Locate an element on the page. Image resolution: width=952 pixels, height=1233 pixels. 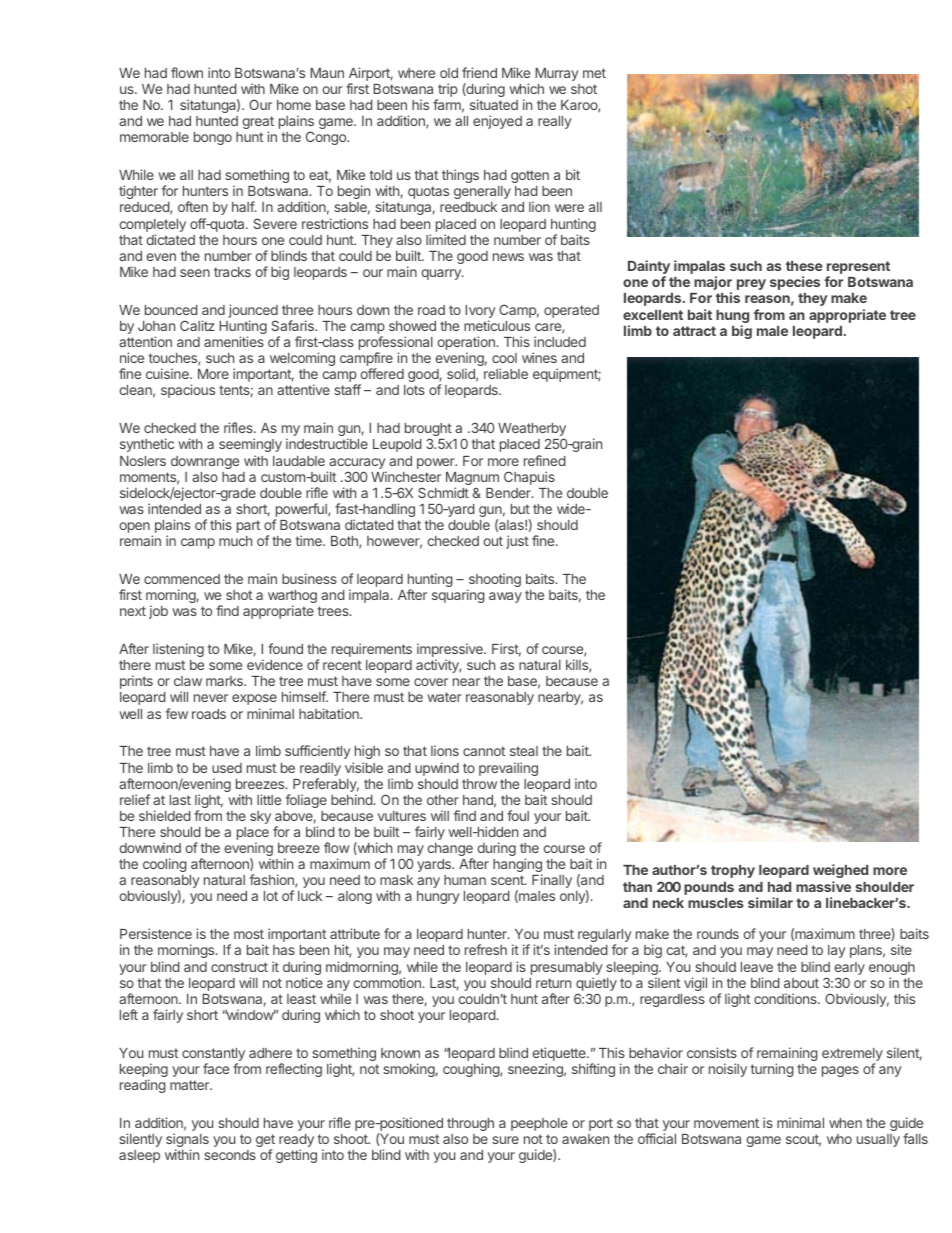
when is located at coordinates (845, 1123).
